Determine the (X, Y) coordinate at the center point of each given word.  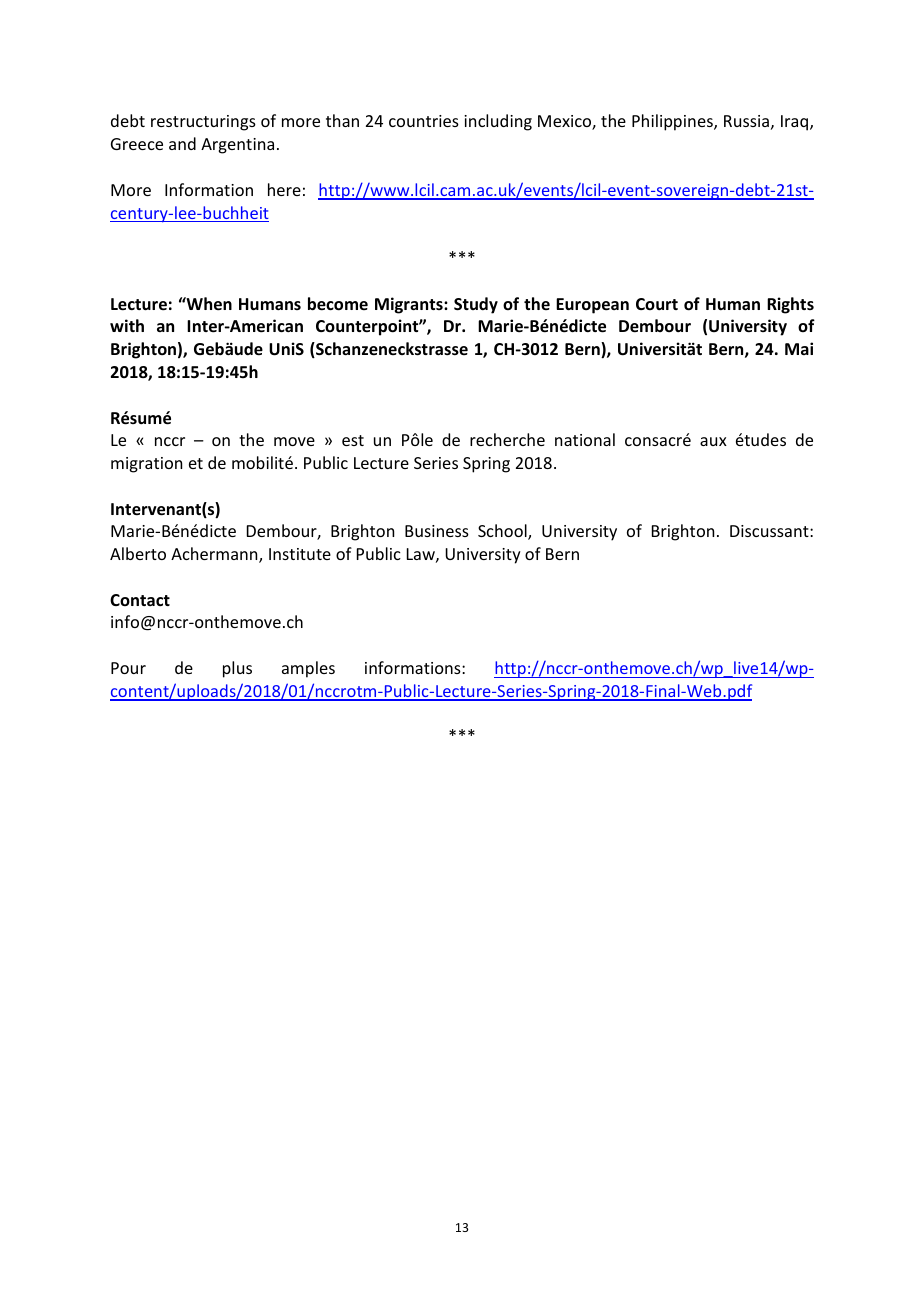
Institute (300, 554)
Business (437, 531)
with (127, 325)
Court (657, 304)
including (498, 122)
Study (476, 305)
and (182, 143)
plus (237, 669)
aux (713, 441)
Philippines (673, 122)
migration (146, 465)
